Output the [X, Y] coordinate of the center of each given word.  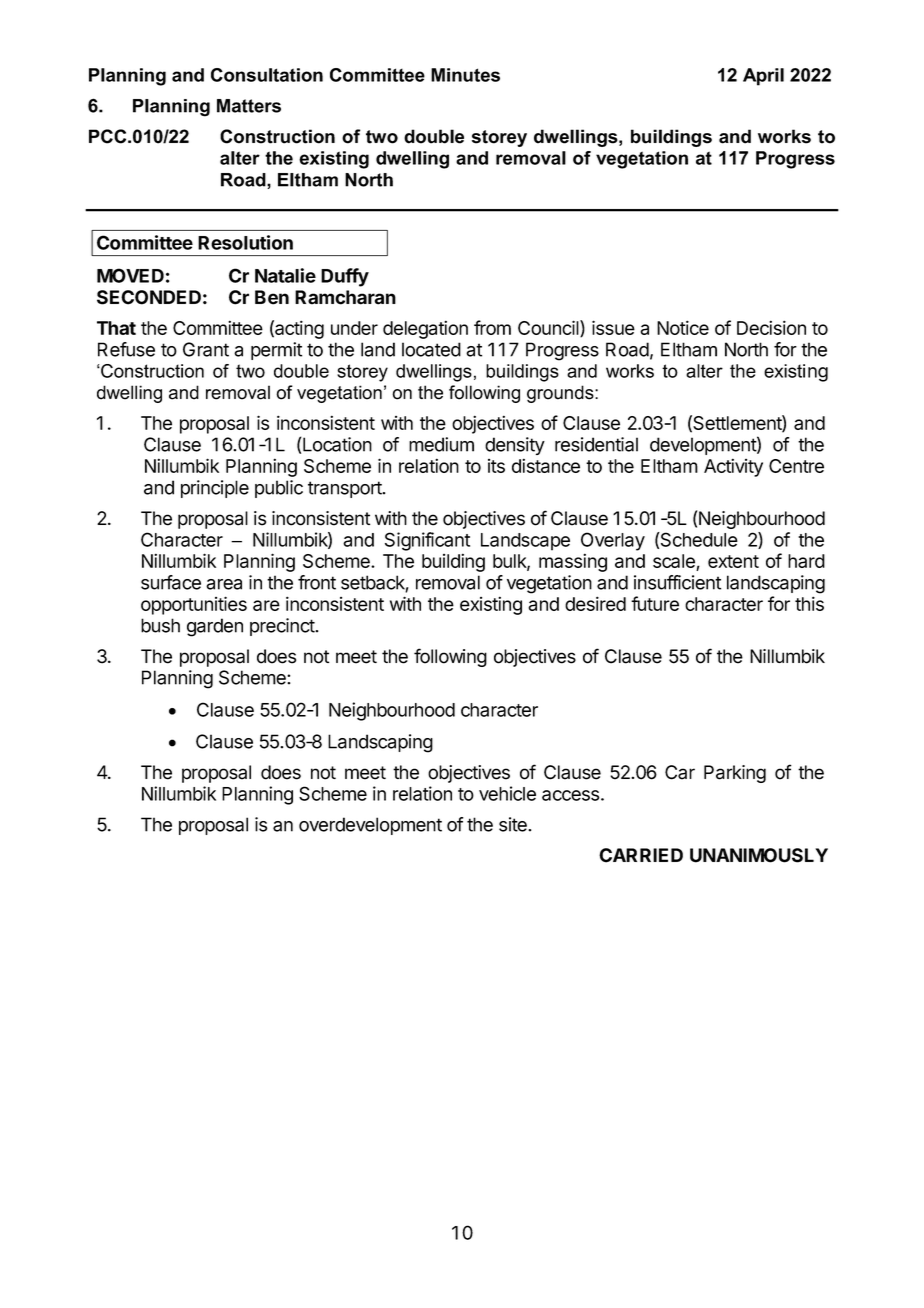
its [496, 466]
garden [215, 627]
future [655, 603]
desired [595, 603]
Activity [733, 467]
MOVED [130, 275]
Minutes [465, 75]
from [492, 327]
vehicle [507, 793]
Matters [249, 106]
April [763, 77]
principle [215, 489]
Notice [683, 327]
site [514, 824]
